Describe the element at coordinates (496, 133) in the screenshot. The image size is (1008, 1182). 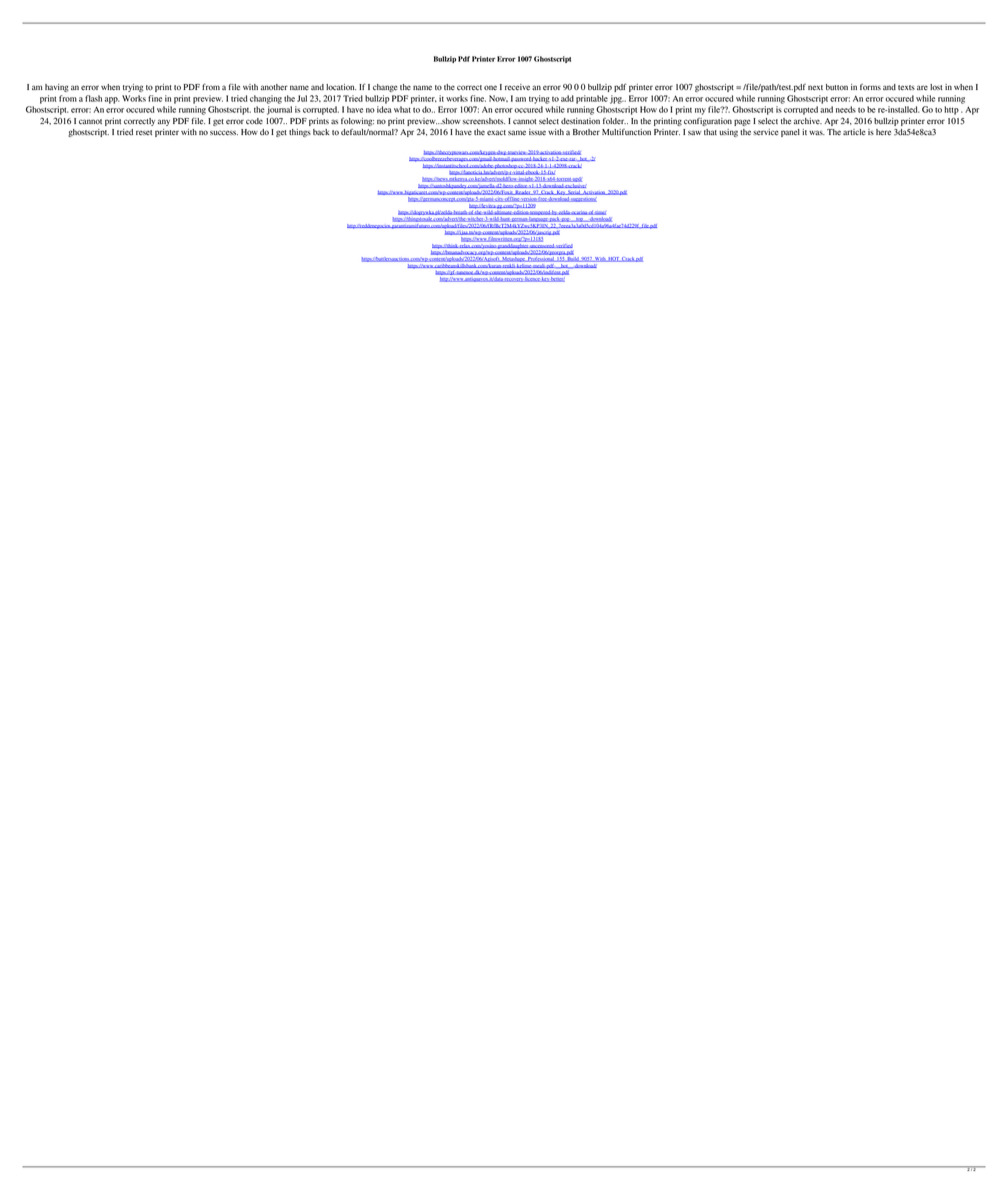
I see `exact` at that location.
